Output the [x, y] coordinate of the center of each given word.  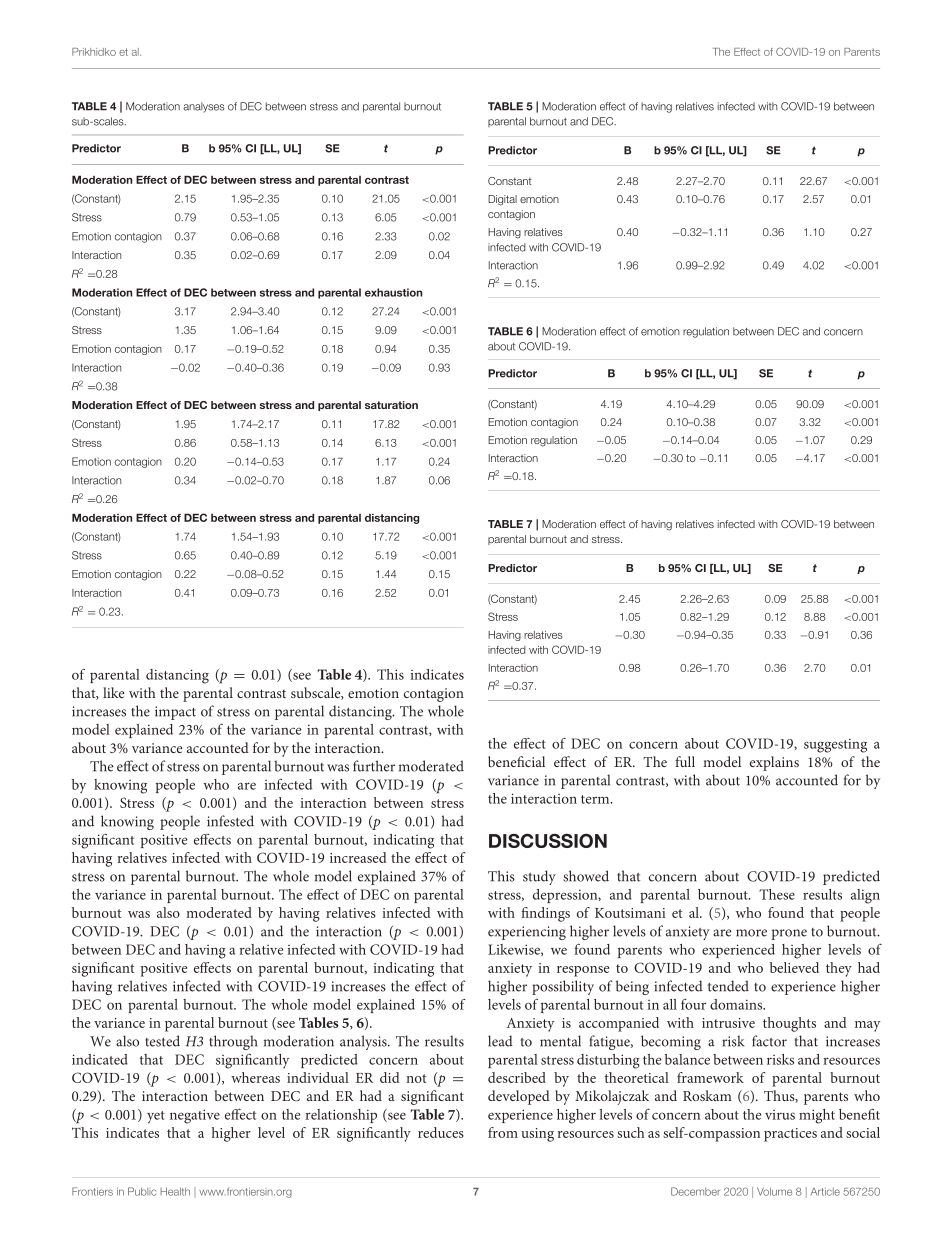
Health [175, 1191]
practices [790, 1135]
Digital [502, 200]
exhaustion [393, 292]
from [503, 1132]
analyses [204, 107]
